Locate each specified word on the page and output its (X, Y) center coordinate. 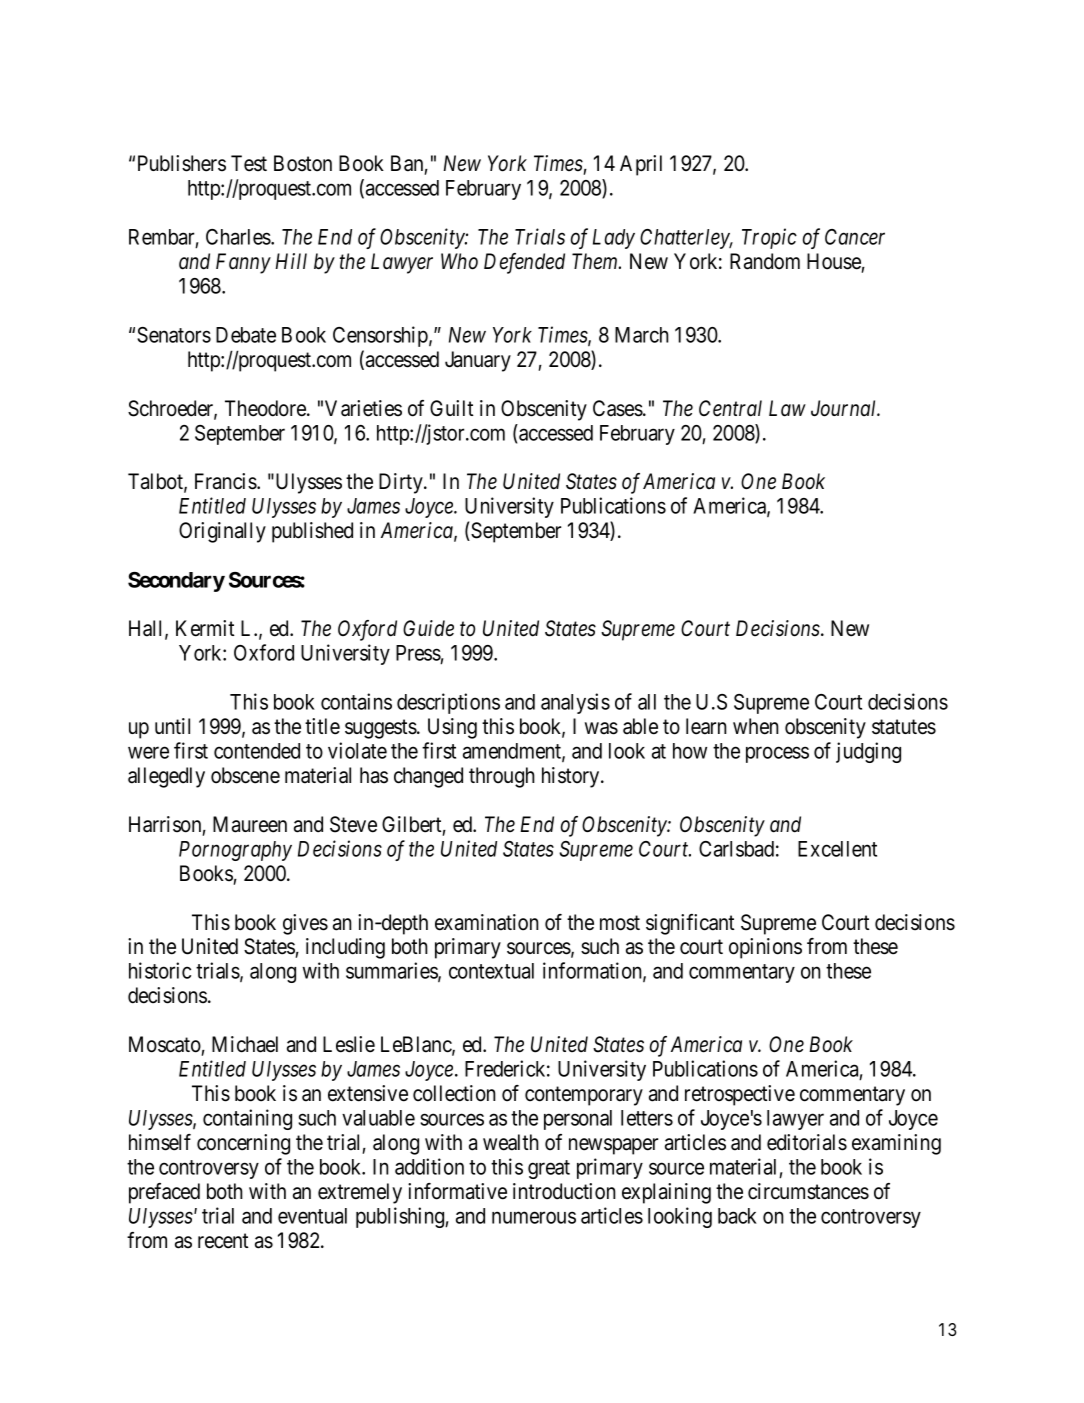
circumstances (808, 1191)
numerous (534, 1217)
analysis (575, 703)
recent (223, 1241)
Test (249, 163)
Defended (524, 263)
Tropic (769, 238)
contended (257, 751)
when (756, 726)
